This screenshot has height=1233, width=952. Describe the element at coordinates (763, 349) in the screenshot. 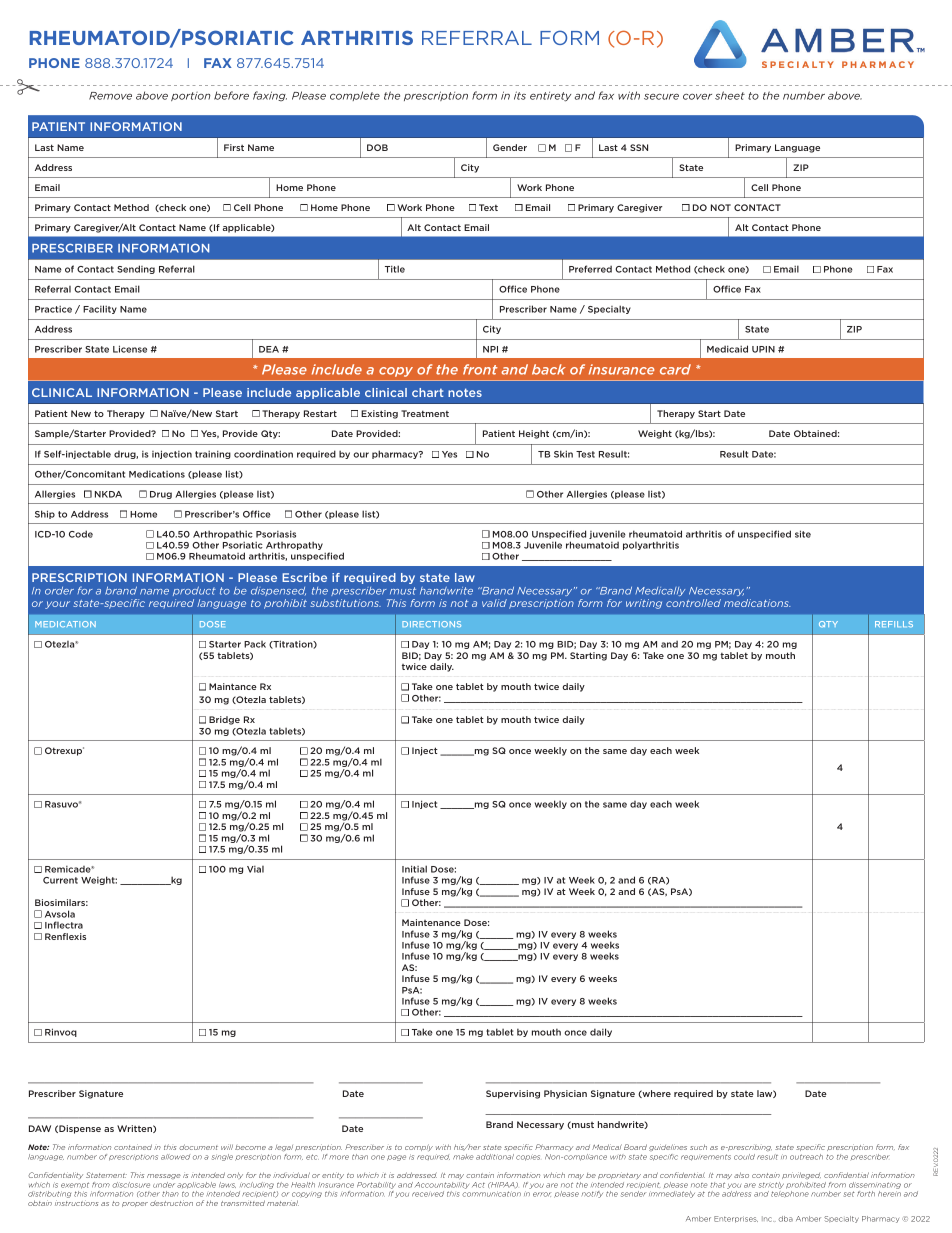

I see `UPIN` at that location.
